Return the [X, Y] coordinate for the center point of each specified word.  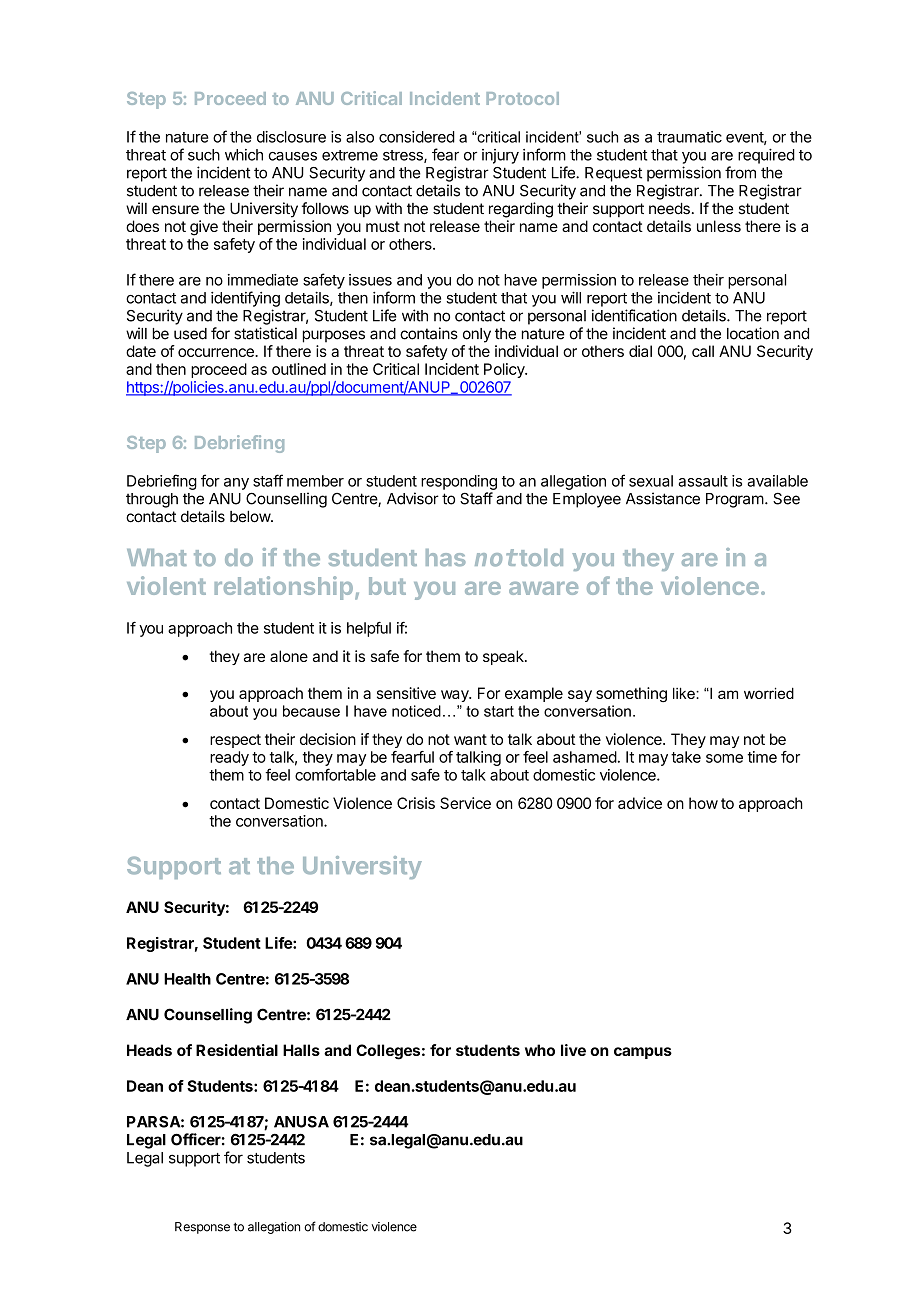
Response [202, 1228]
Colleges [388, 1052]
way [456, 696]
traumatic [689, 137]
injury [500, 156]
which [244, 155]
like [685, 693]
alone [289, 656]
